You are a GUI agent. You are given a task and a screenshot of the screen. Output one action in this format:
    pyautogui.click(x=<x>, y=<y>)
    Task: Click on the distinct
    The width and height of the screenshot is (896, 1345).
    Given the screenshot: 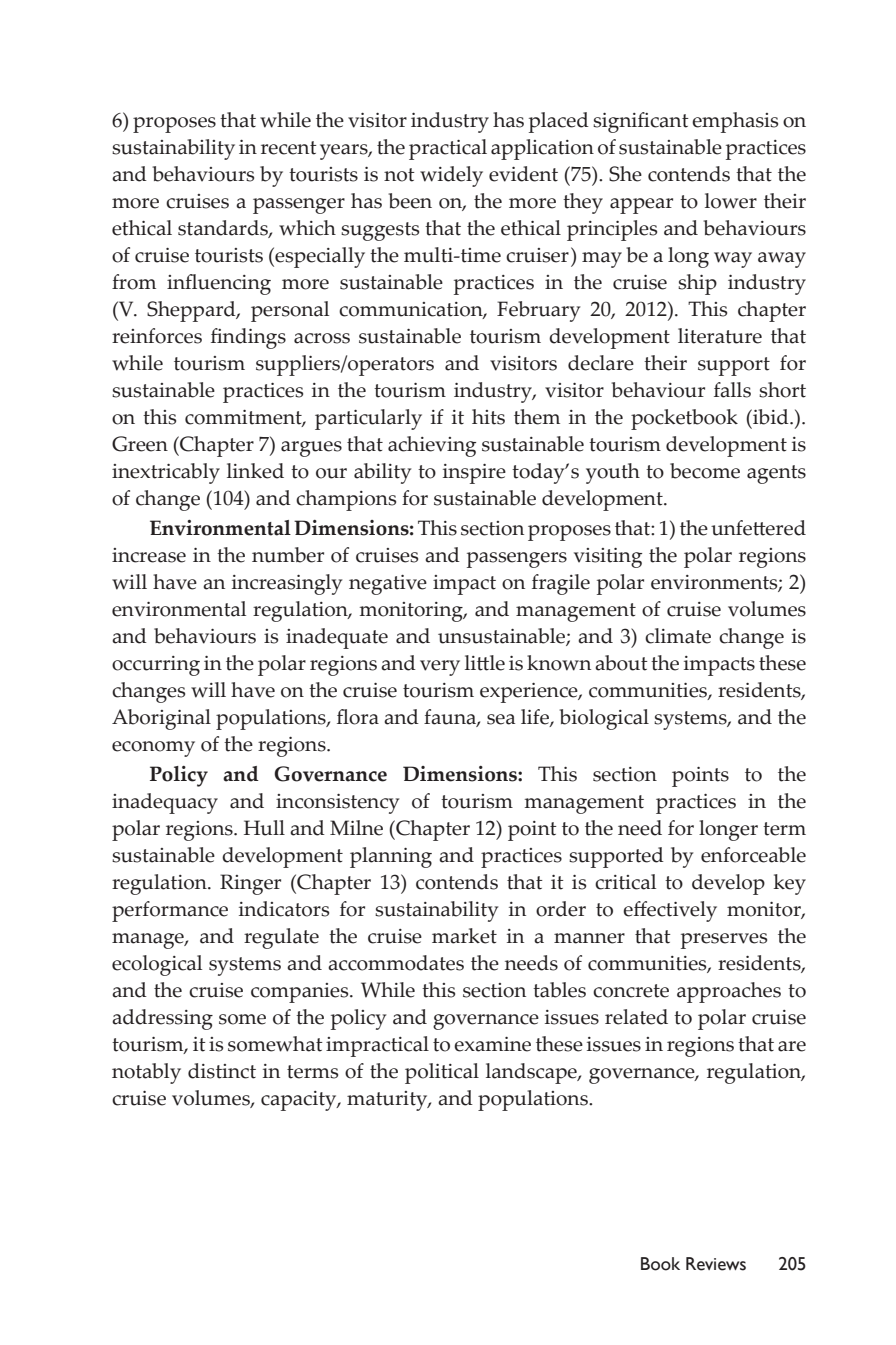 What is the action you would take?
    pyautogui.click(x=222, y=1071)
